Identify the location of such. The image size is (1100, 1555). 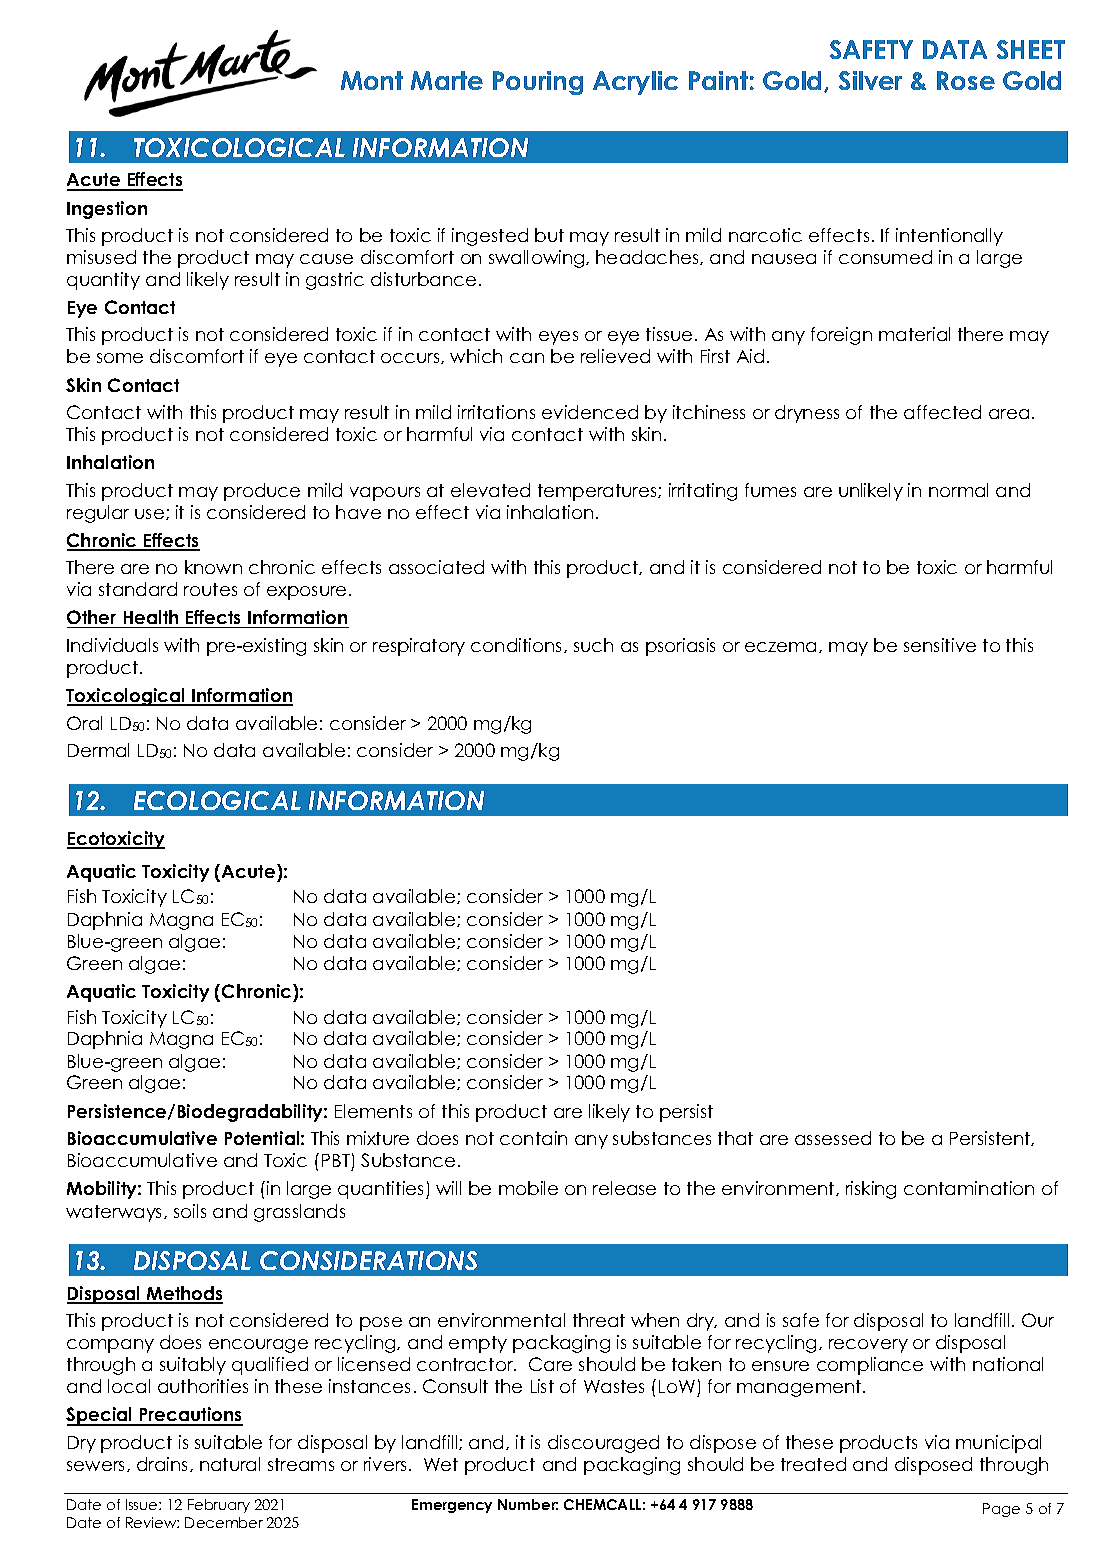
(593, 645).
